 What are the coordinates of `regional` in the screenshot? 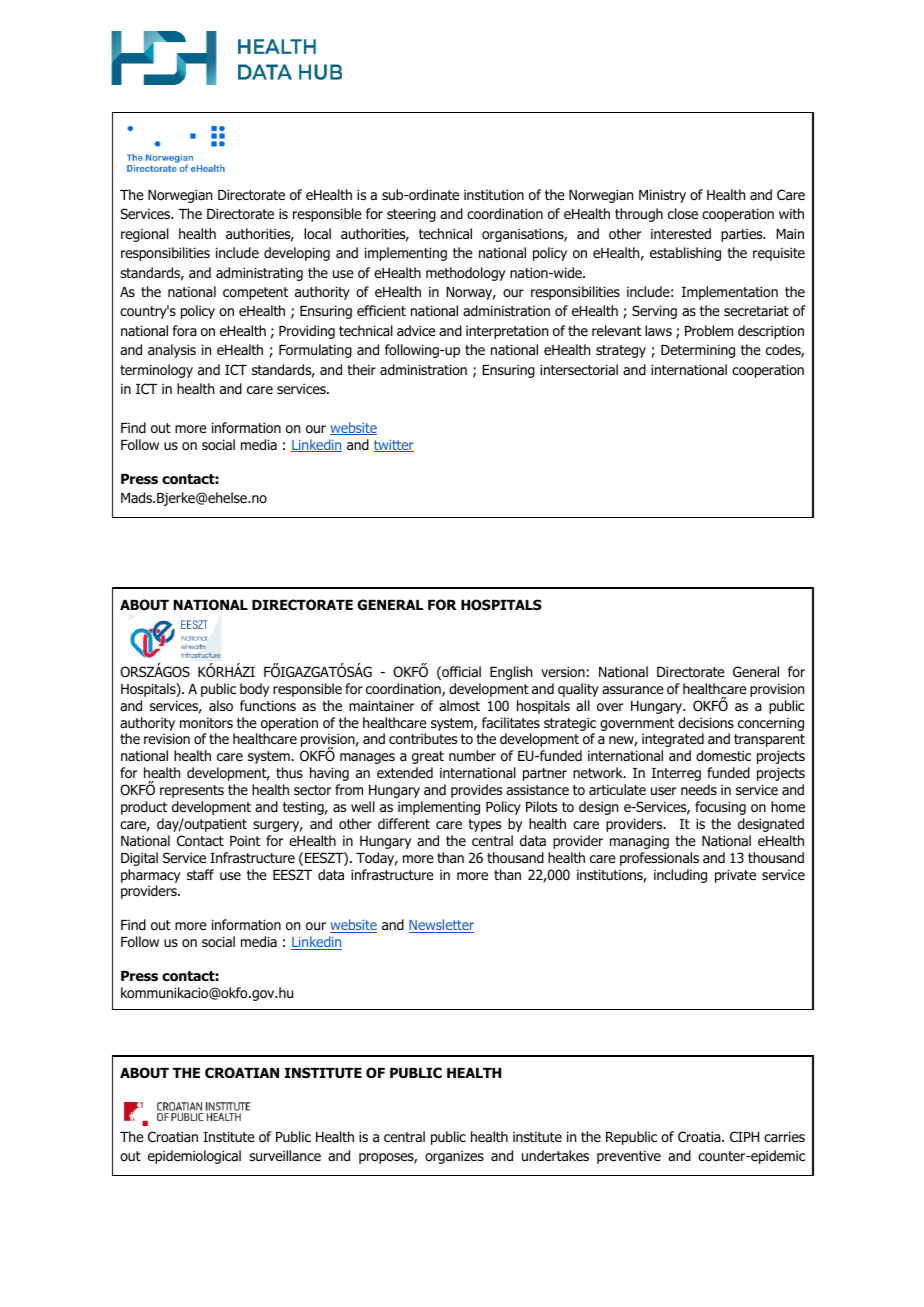 It's located at (145, 235).
